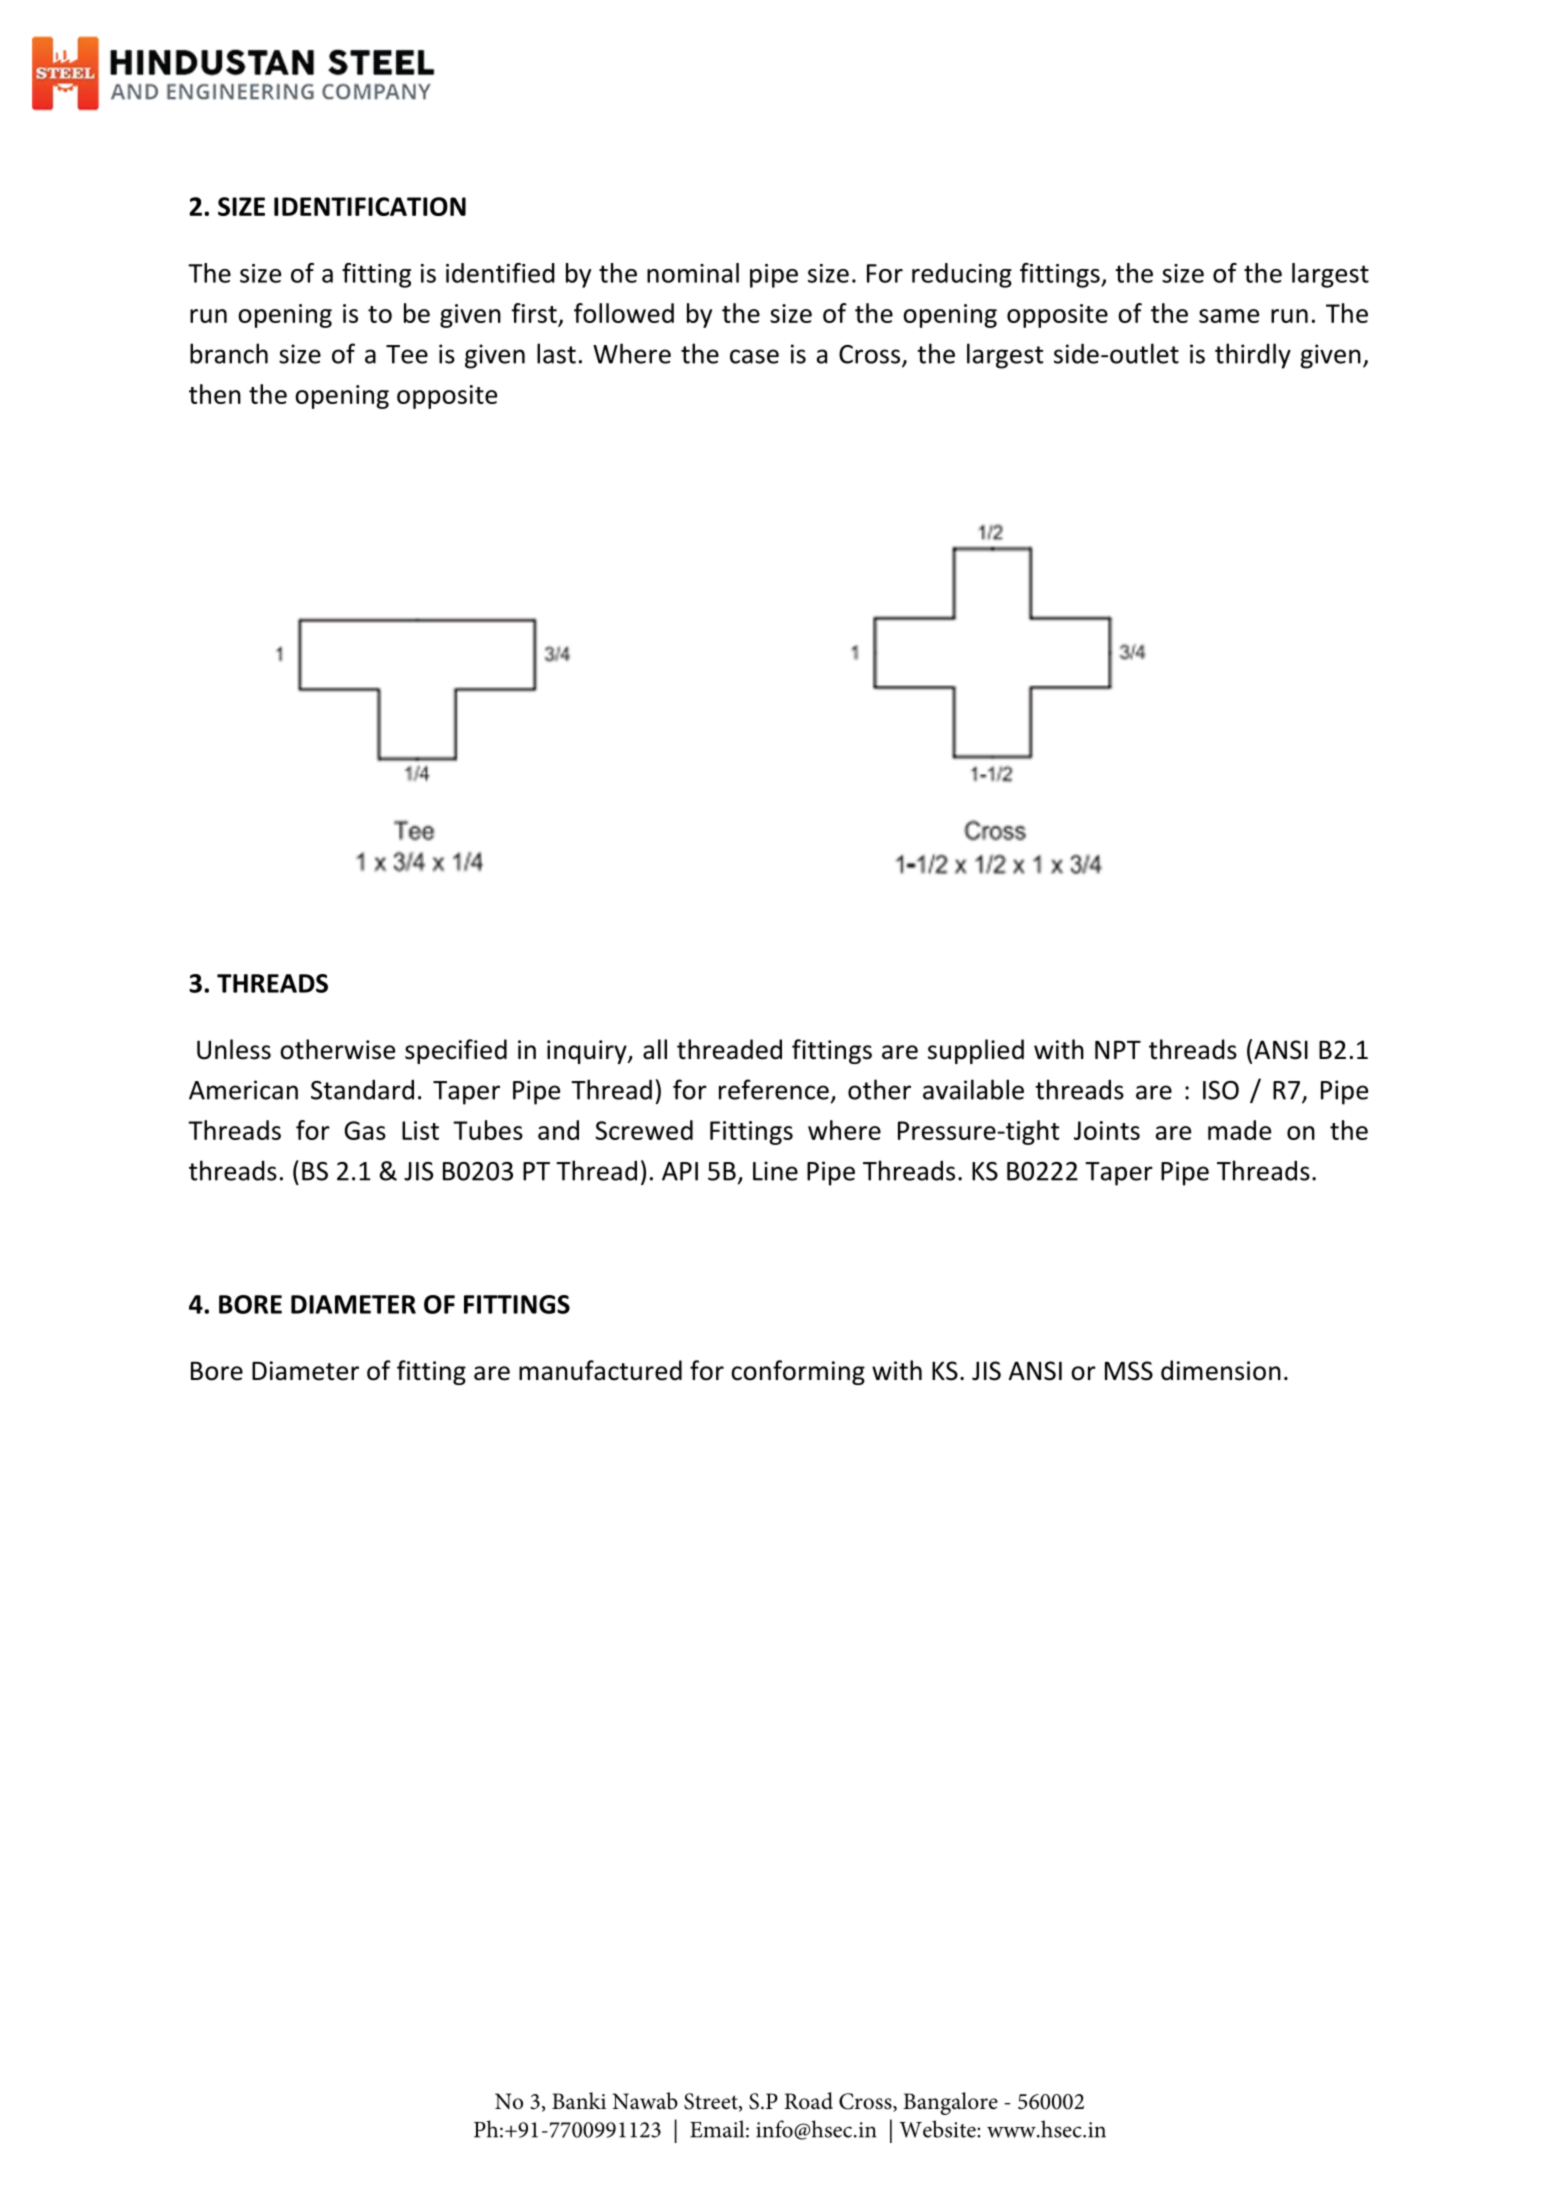 This image has width=1558, height=2204. Describe the element at coordinates (1118, 1050) in the image. I see `NPT` at that location.
